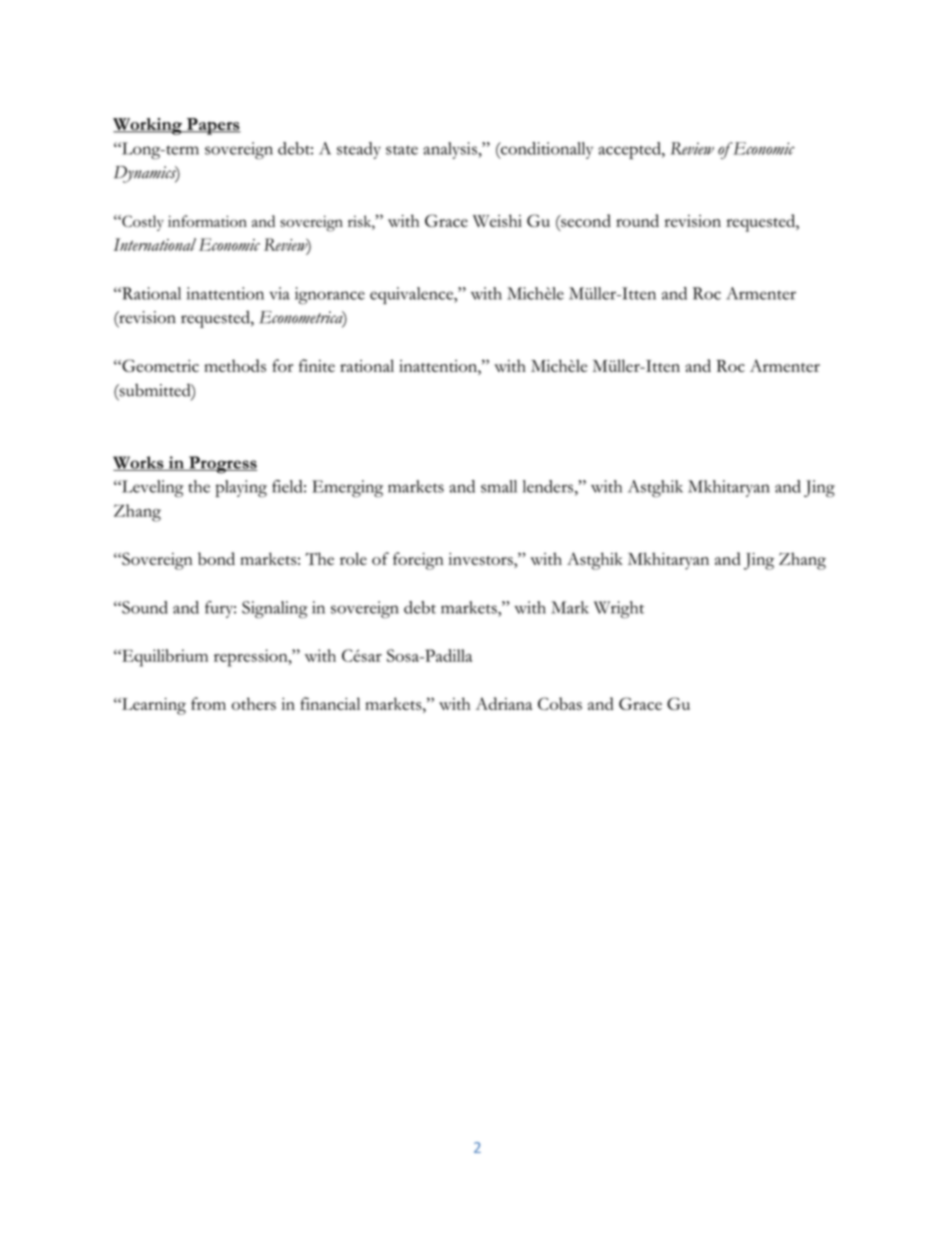 This screenshot has width=952, height=1233. Describe the element at coordinates (451, 150) in the screenshot. I see `analysis` at that location.
